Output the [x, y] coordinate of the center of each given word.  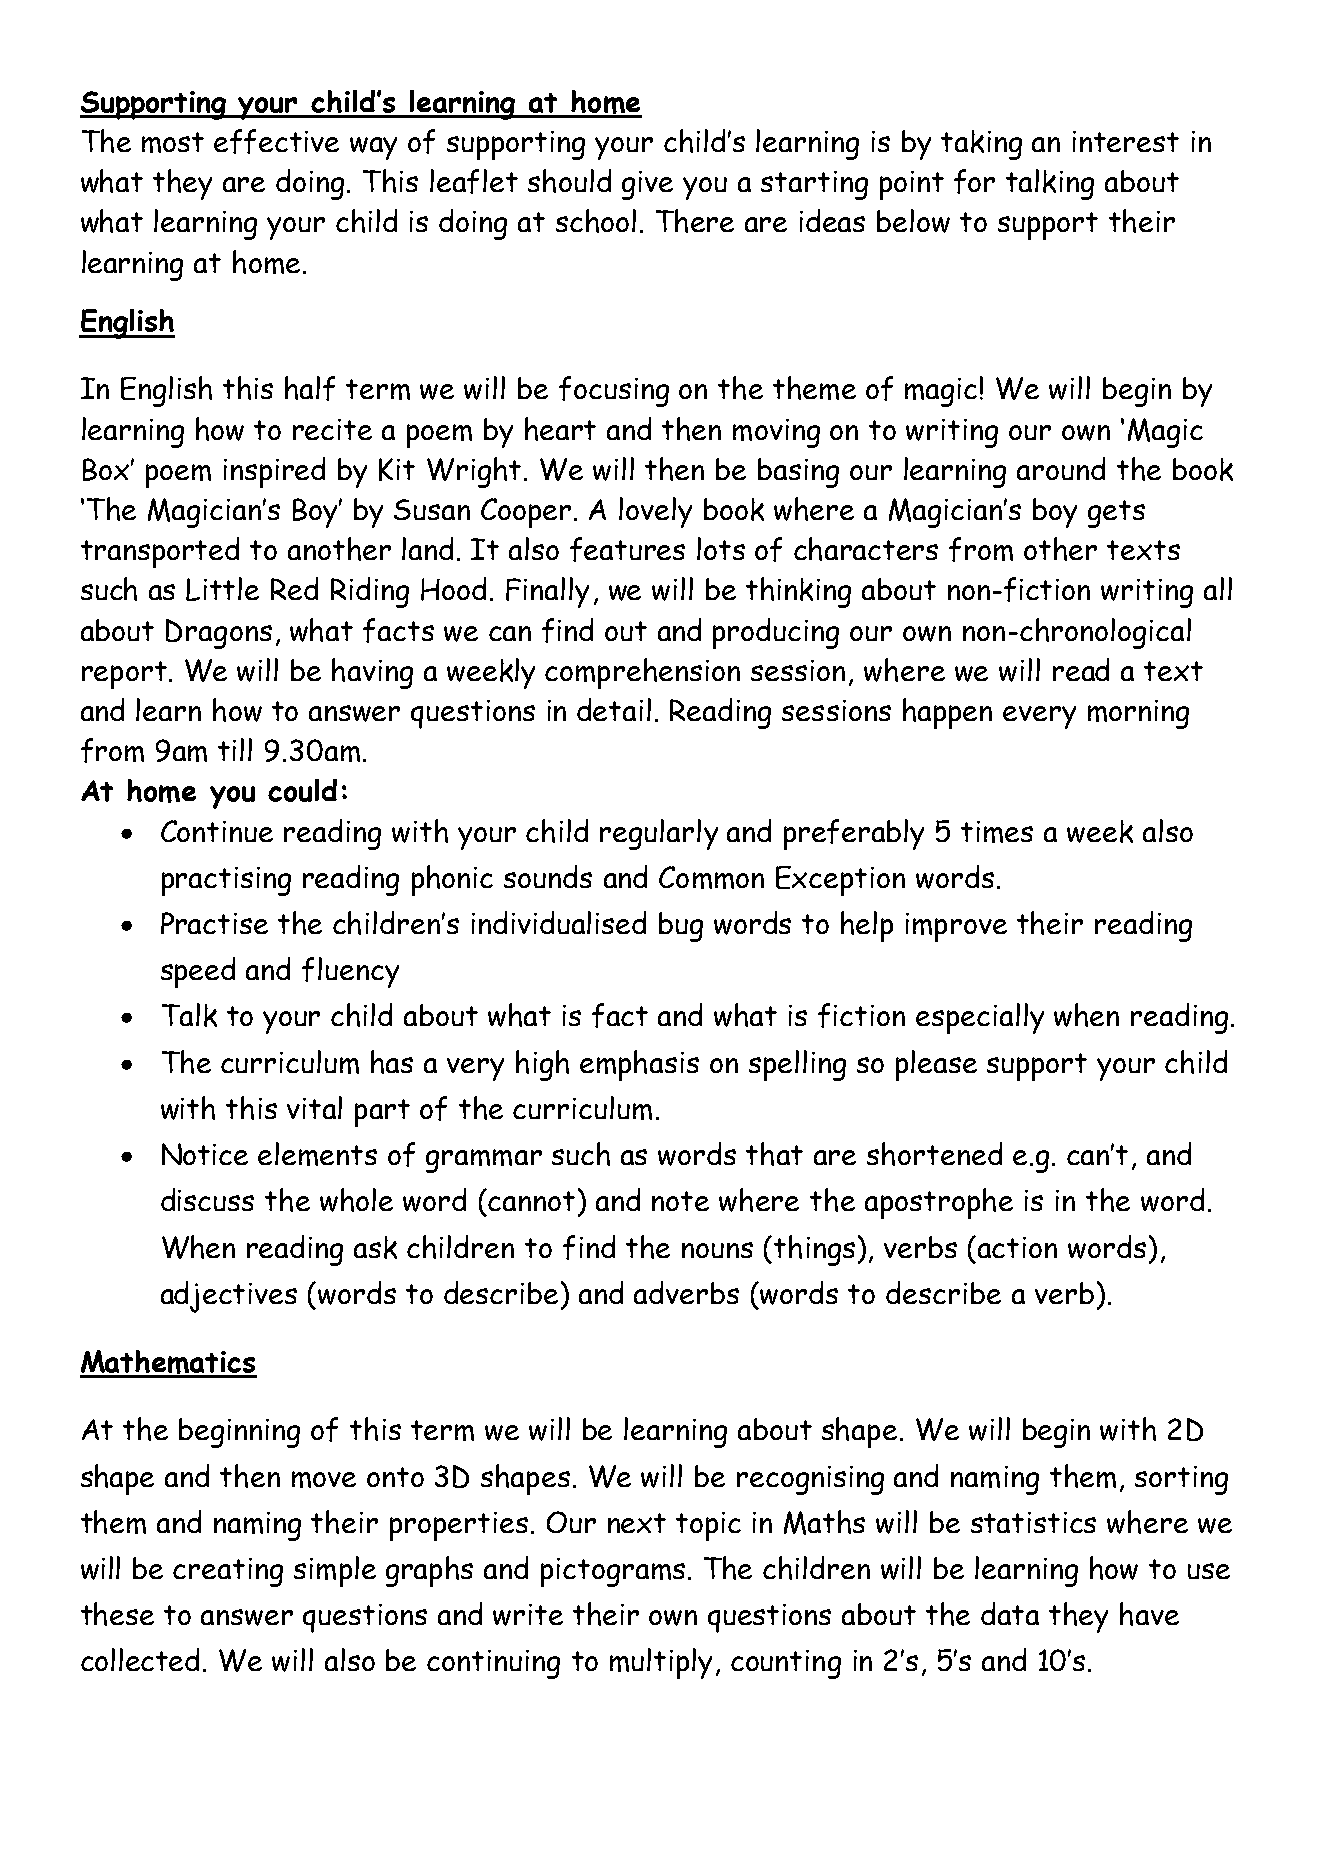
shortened [934, 1154]
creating [228, 1572]
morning [1138, 714]
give [647, 185]
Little [222, 589]
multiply [661, 1663]
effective [276, 141]
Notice [205, 1154]
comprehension [642, 673]
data [1010, 1613]
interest [1126, 141]
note [680, 1201]
